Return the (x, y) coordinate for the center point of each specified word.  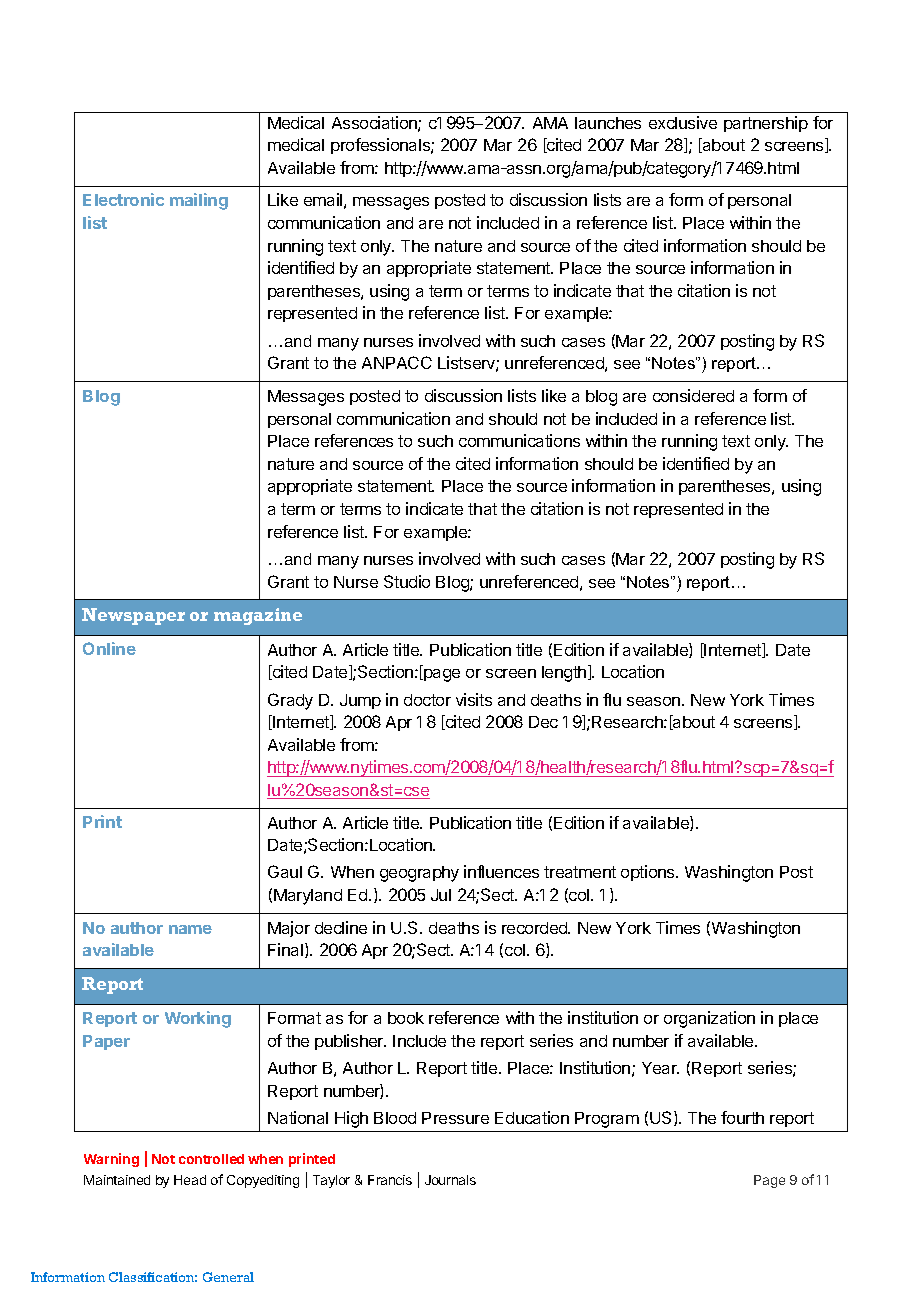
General (228, 1277)
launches (608, 123)
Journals (450, 1180)
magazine (258, 616)
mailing (199, 201)
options (649, 873)
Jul (441, 895)
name (190, 929)
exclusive (683, 122)
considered (693, 395)
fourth (742, 1117)
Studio (407, 581)
